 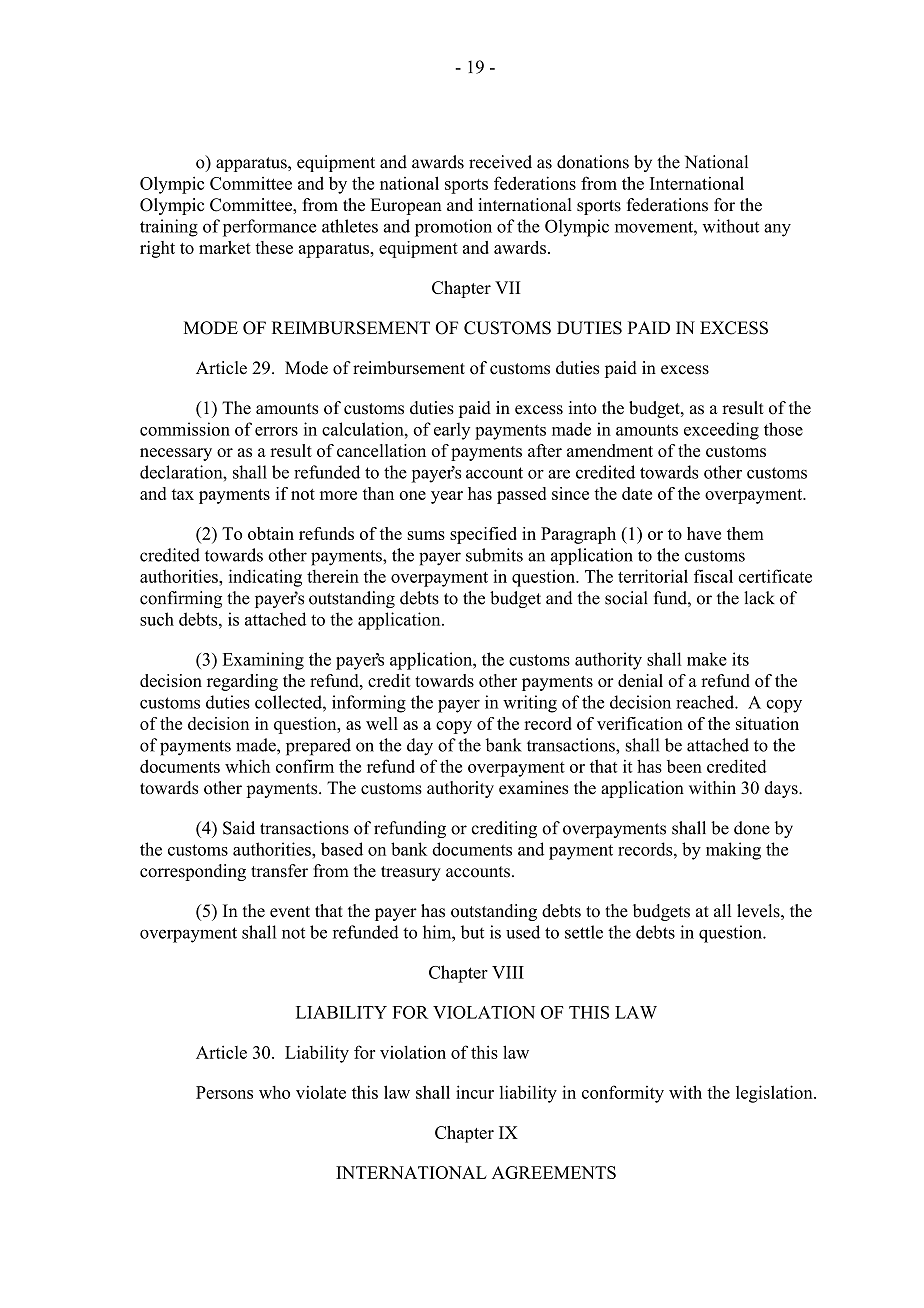 I want to click on Persons, so click(x=224, y=1092).
